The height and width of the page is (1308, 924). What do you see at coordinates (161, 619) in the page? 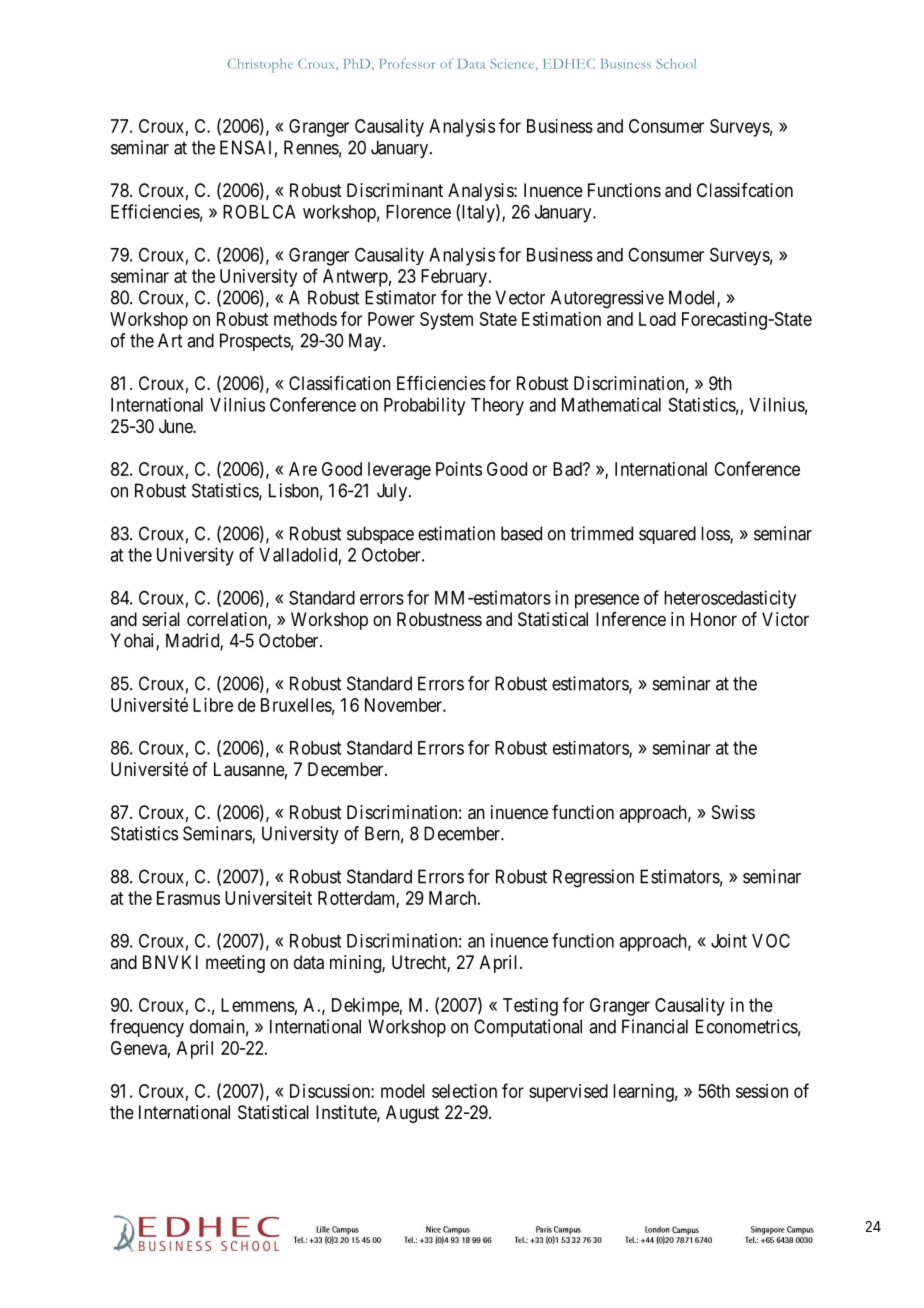
I see `serial` at bounding box center [161, 619].
